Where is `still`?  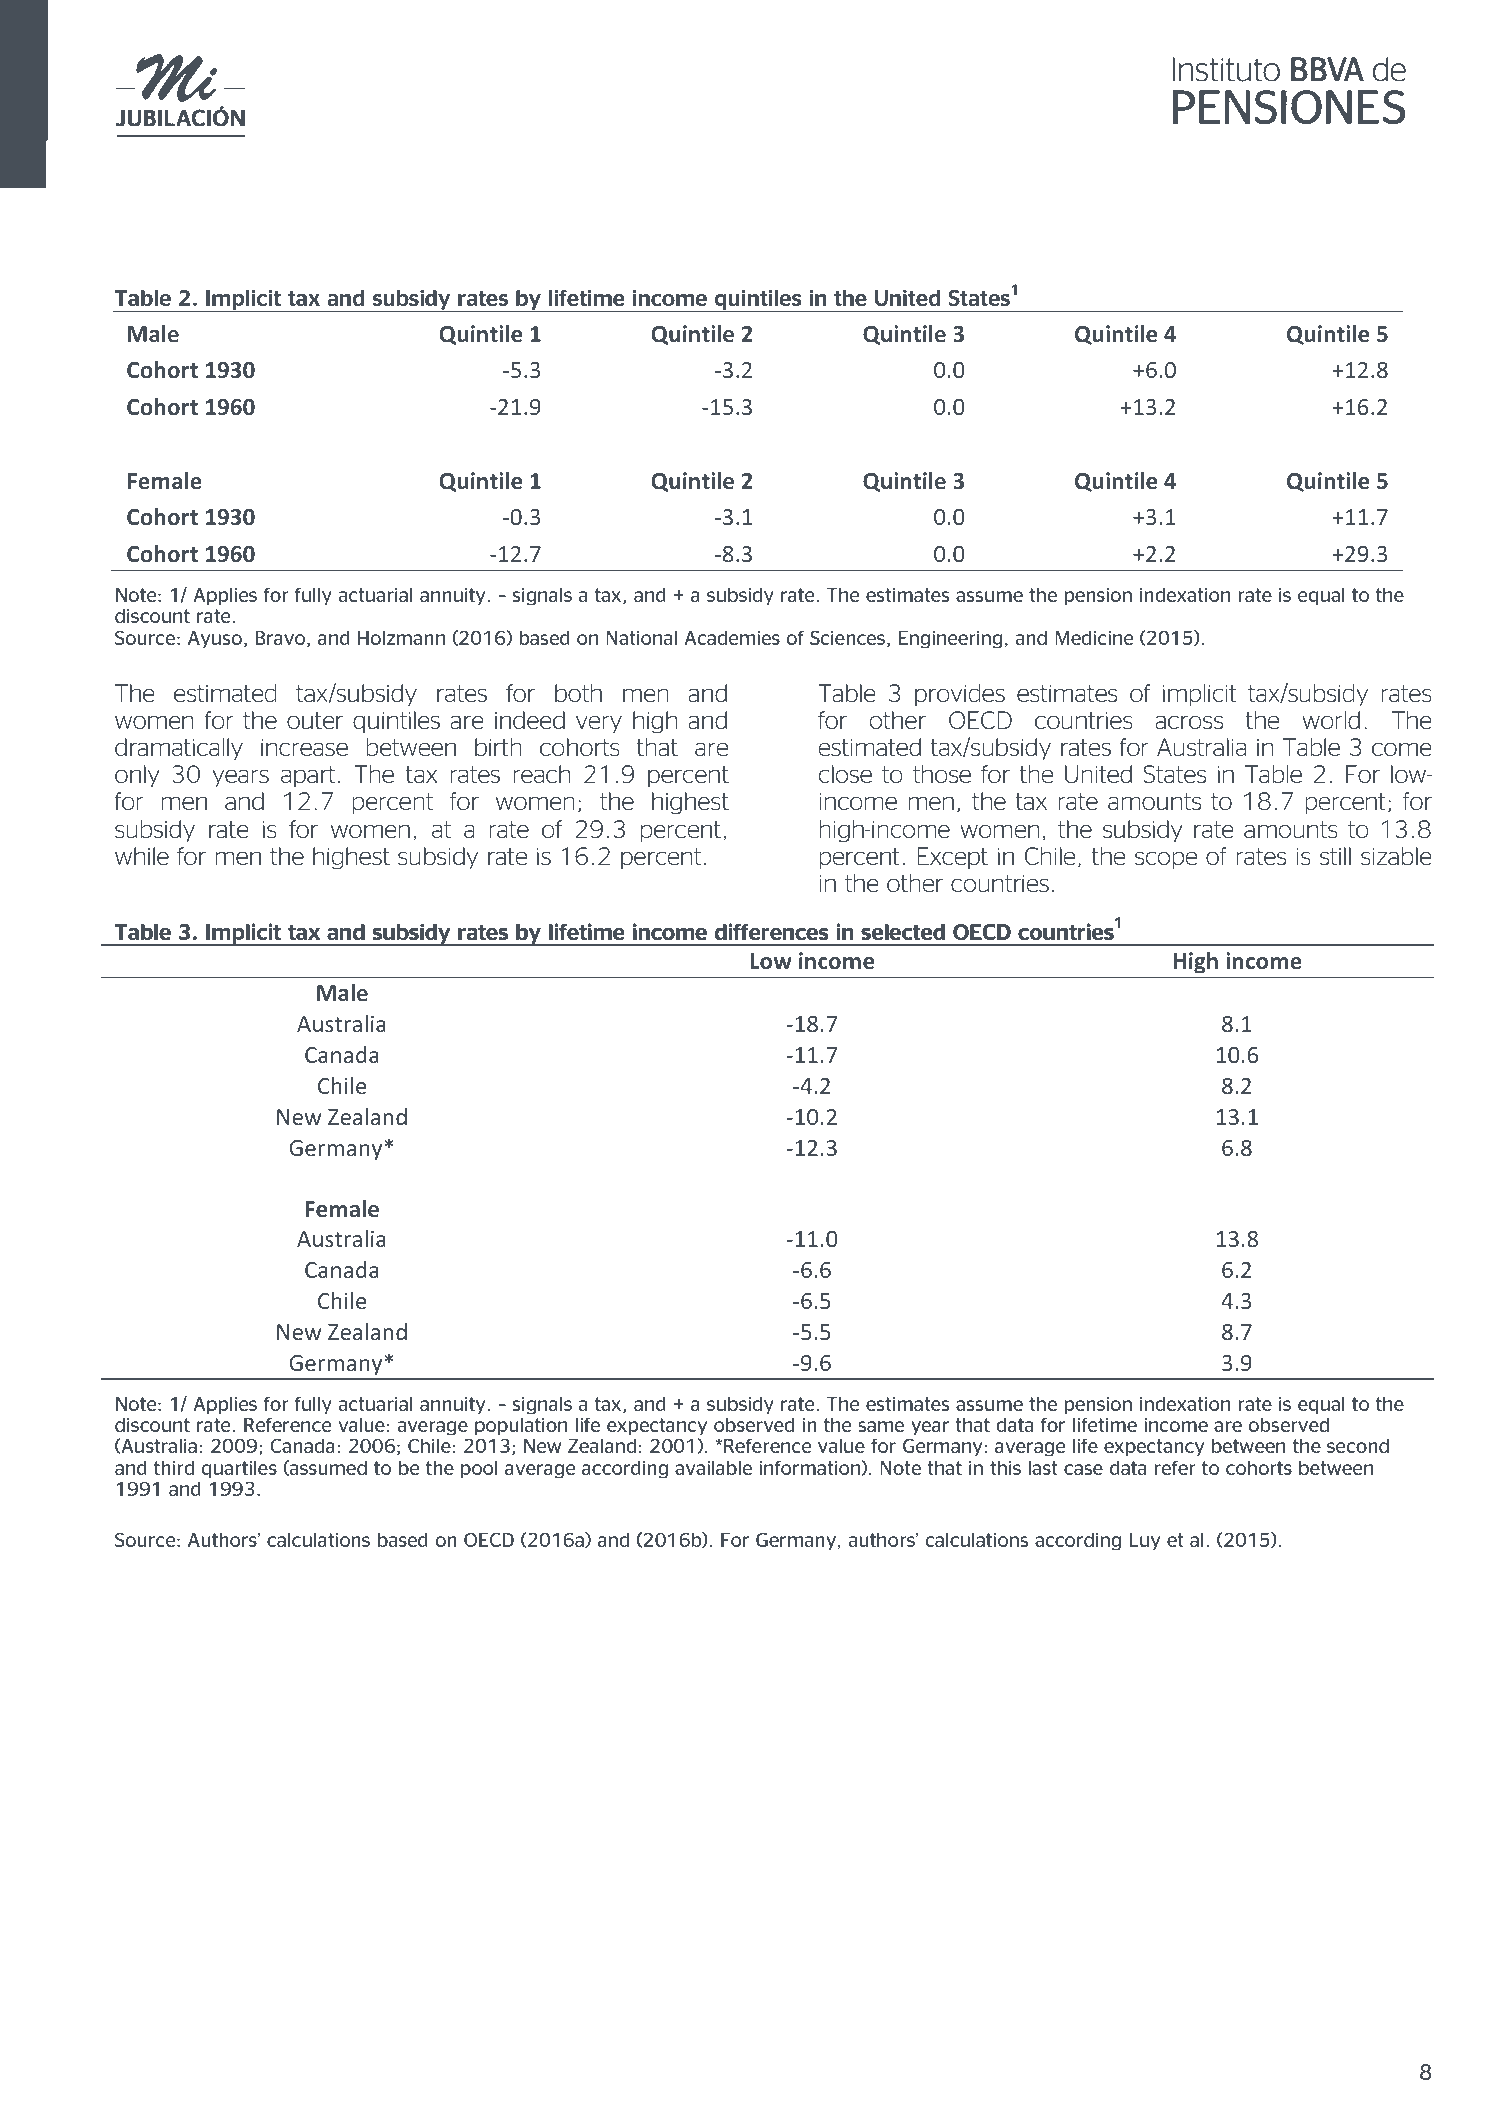
still is located at coordinates (1335, 856).
